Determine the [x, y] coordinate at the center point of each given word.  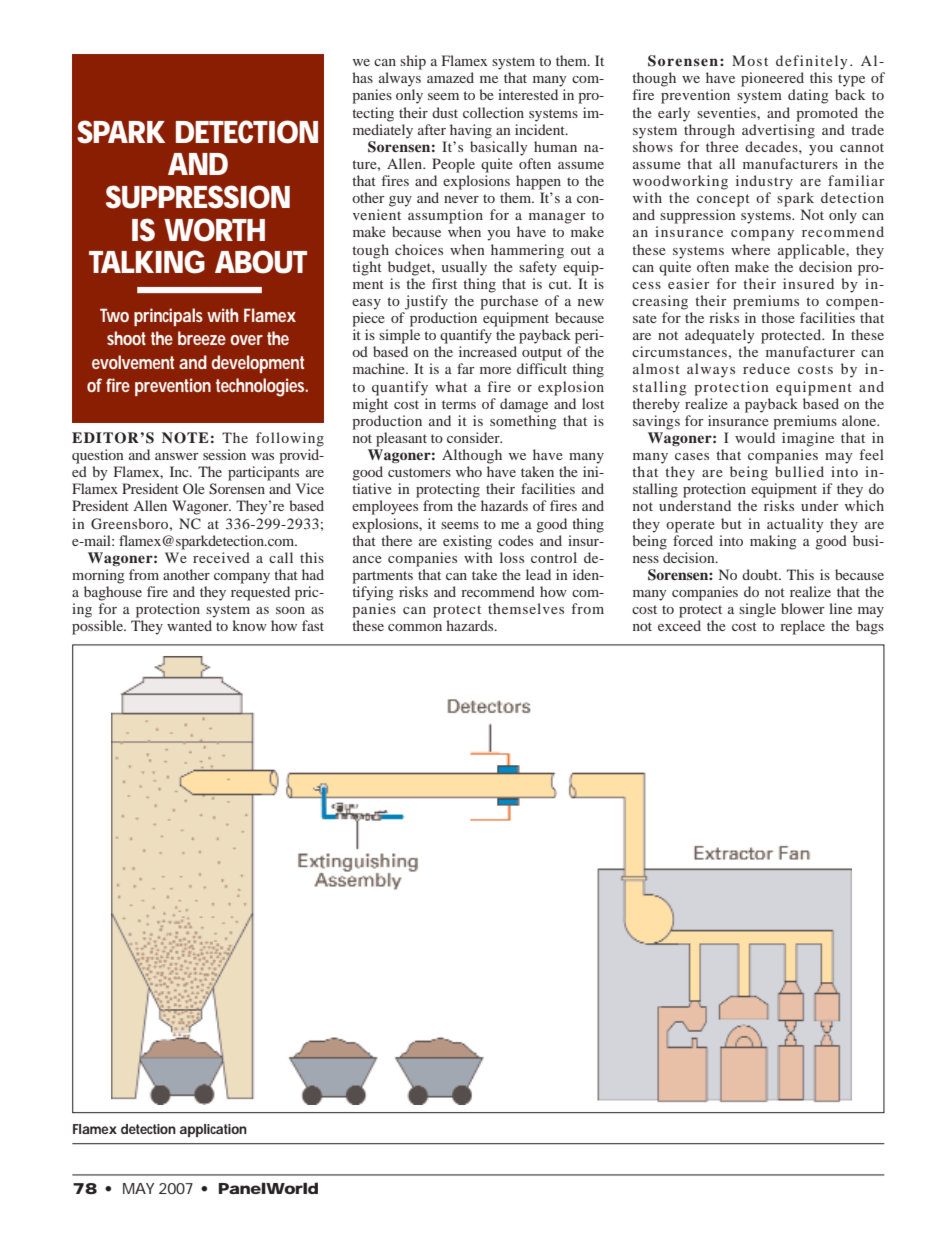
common [415, 627]
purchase [509, 302]
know [250, 625]
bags [870, 627]
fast [313, 625]
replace [802, 627]
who [469, 471]
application [213, 1130]
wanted [189, 625]
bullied [799, 471]
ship [413, 62]
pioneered [772, 79]
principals [168, 317]
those [778, 317]
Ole [194, 488]
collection [493, 112]
